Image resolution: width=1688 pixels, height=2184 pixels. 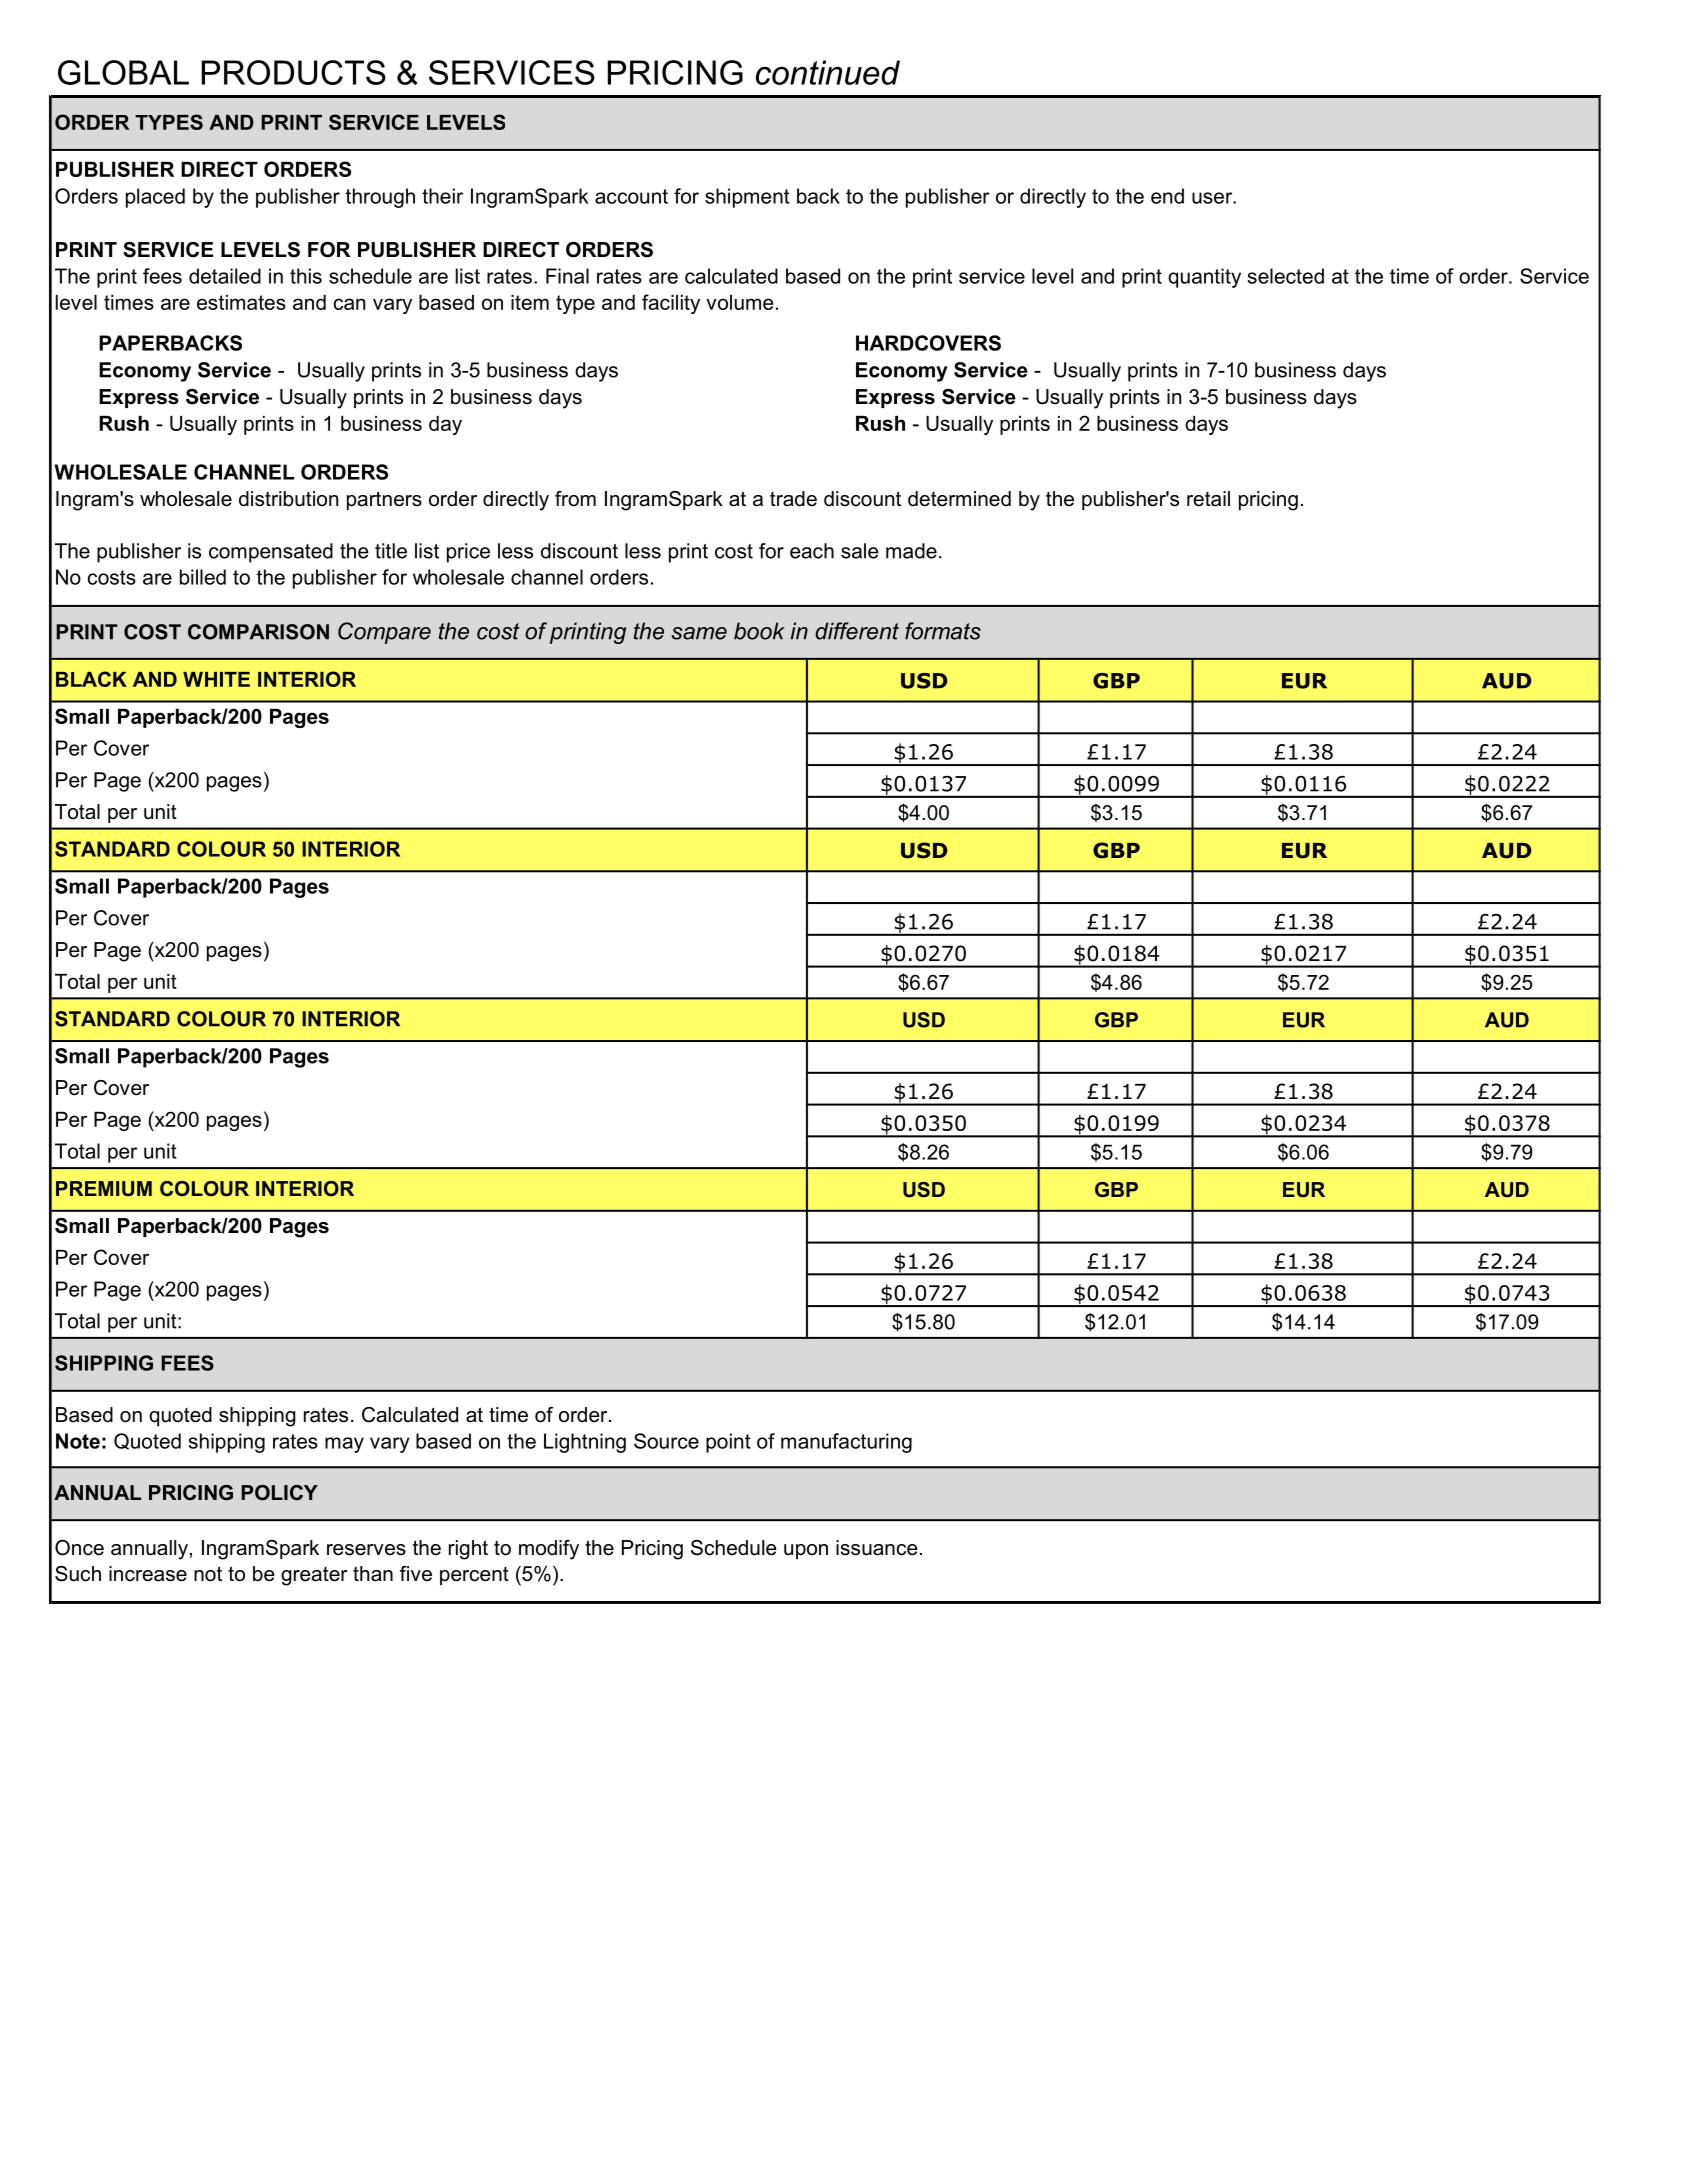 What do you see at coordinates (699, 633) in the screenshot?
I see `same` at bounding box center [699, 633].
